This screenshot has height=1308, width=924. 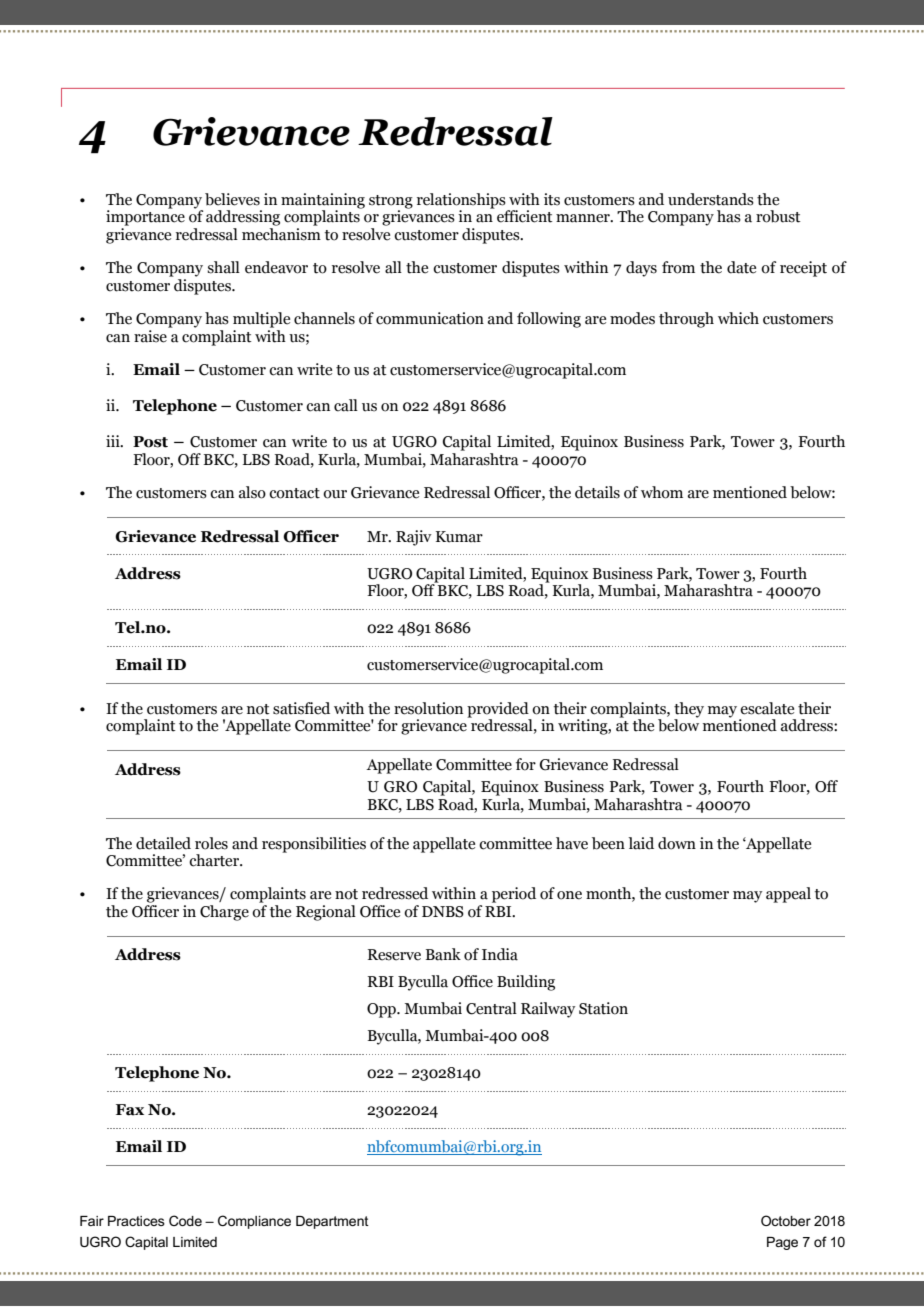 What do you see at coordinates (215, 860) in the screenshot?
I see `charter` at bounding box center [215, 860].
